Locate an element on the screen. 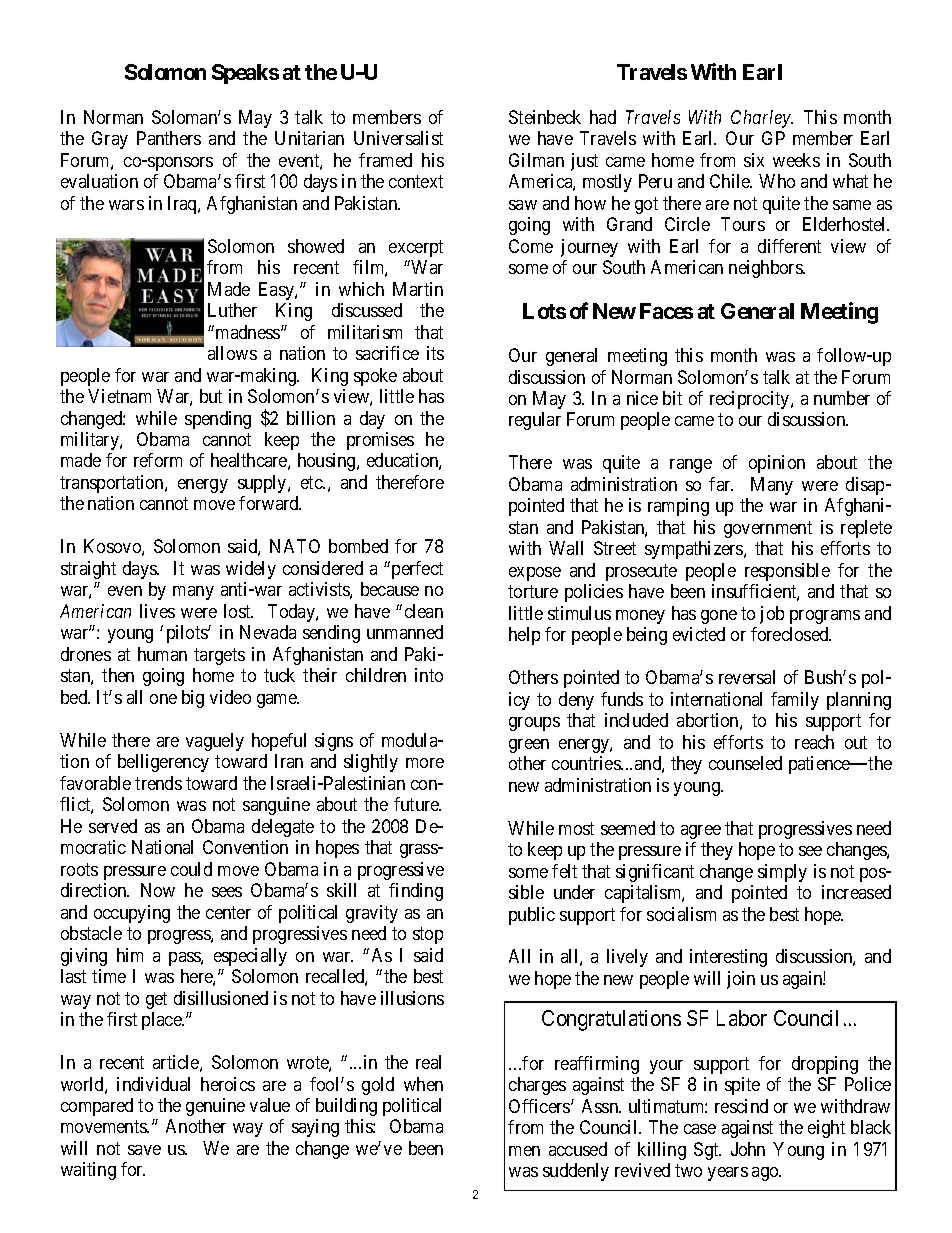  weeks is located at coordinates (796, 160).
